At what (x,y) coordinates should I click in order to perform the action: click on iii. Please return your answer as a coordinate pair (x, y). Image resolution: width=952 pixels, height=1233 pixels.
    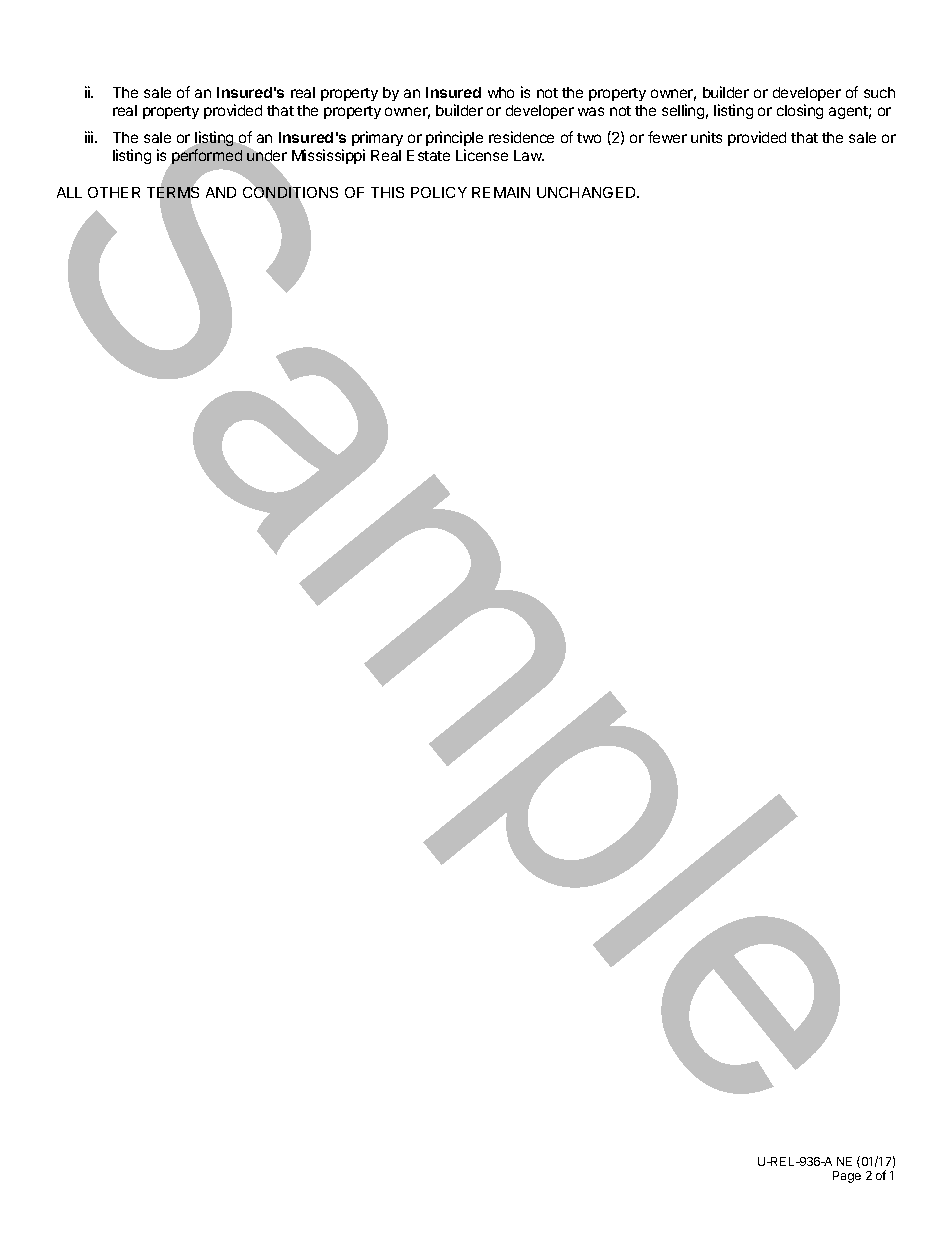
    Looking at the image, I should click on (90, 137).
